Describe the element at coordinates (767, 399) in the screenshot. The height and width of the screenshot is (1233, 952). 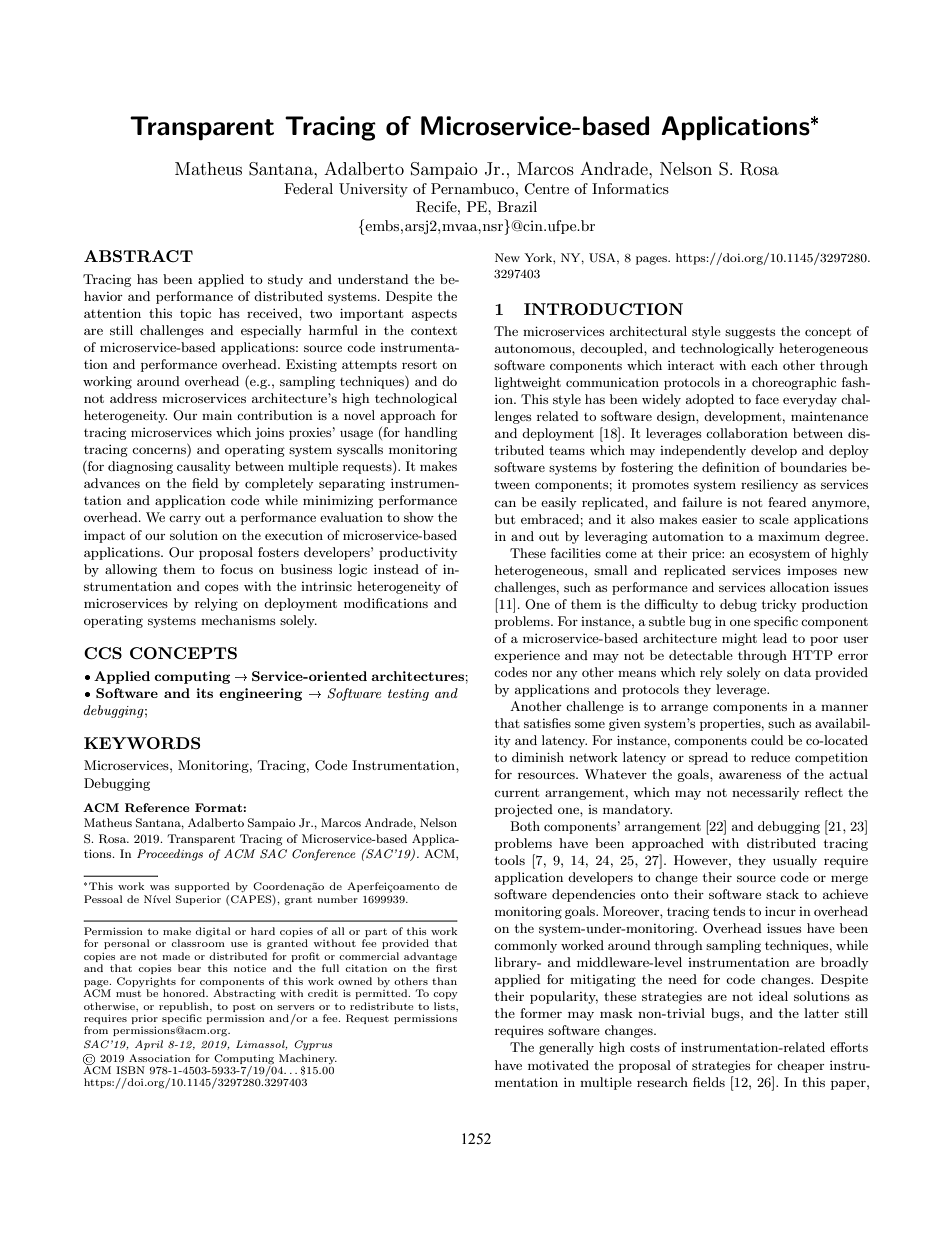
I see `face` at that location.
